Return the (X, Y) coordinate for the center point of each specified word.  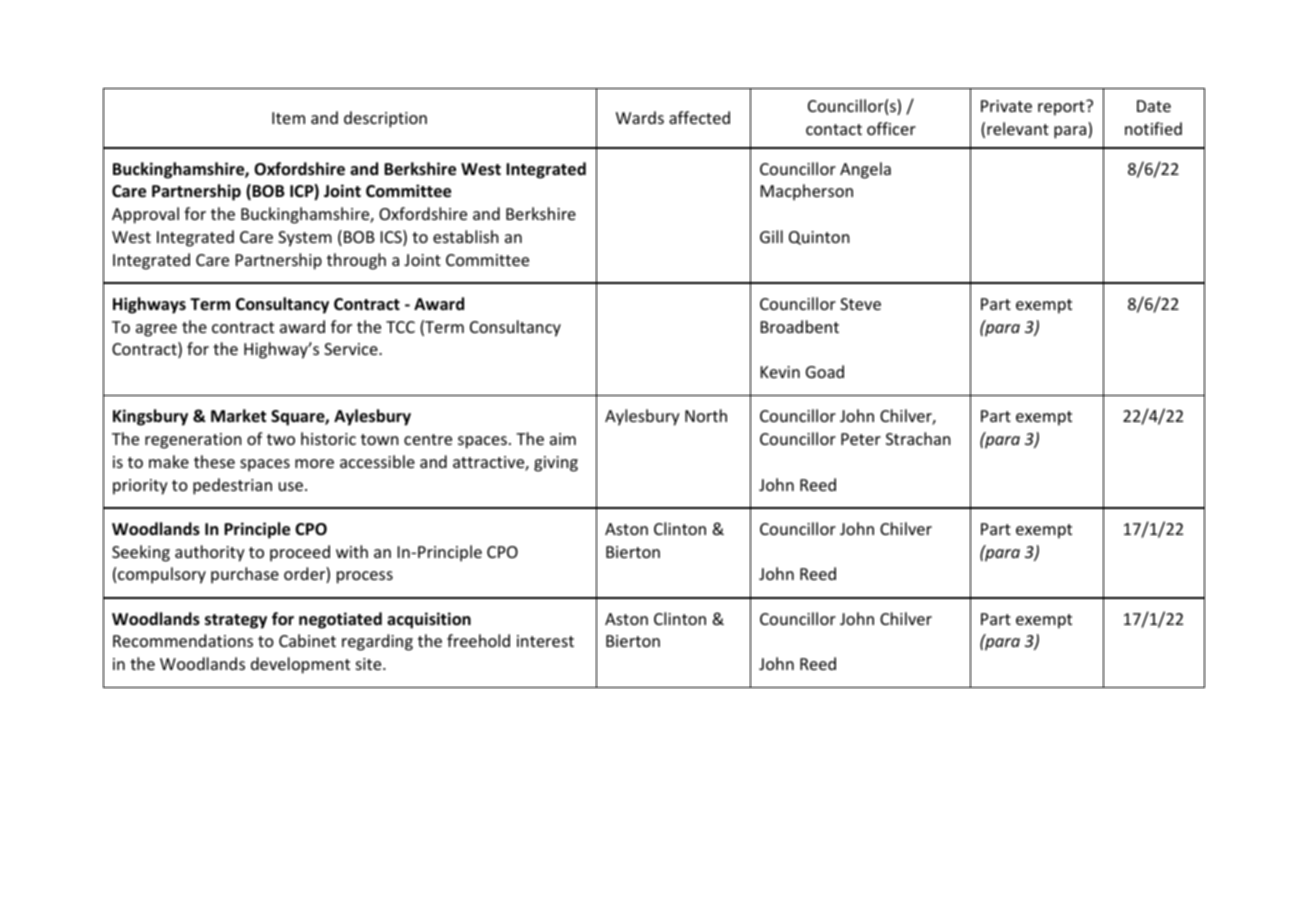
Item (288, 118)
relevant (1018, 128)
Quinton (819, 238)
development (300, 665)
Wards (640, 117)
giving (556, 464)
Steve (860, 304)
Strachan (918, 438)
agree (156, 330)
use (291, 486)
